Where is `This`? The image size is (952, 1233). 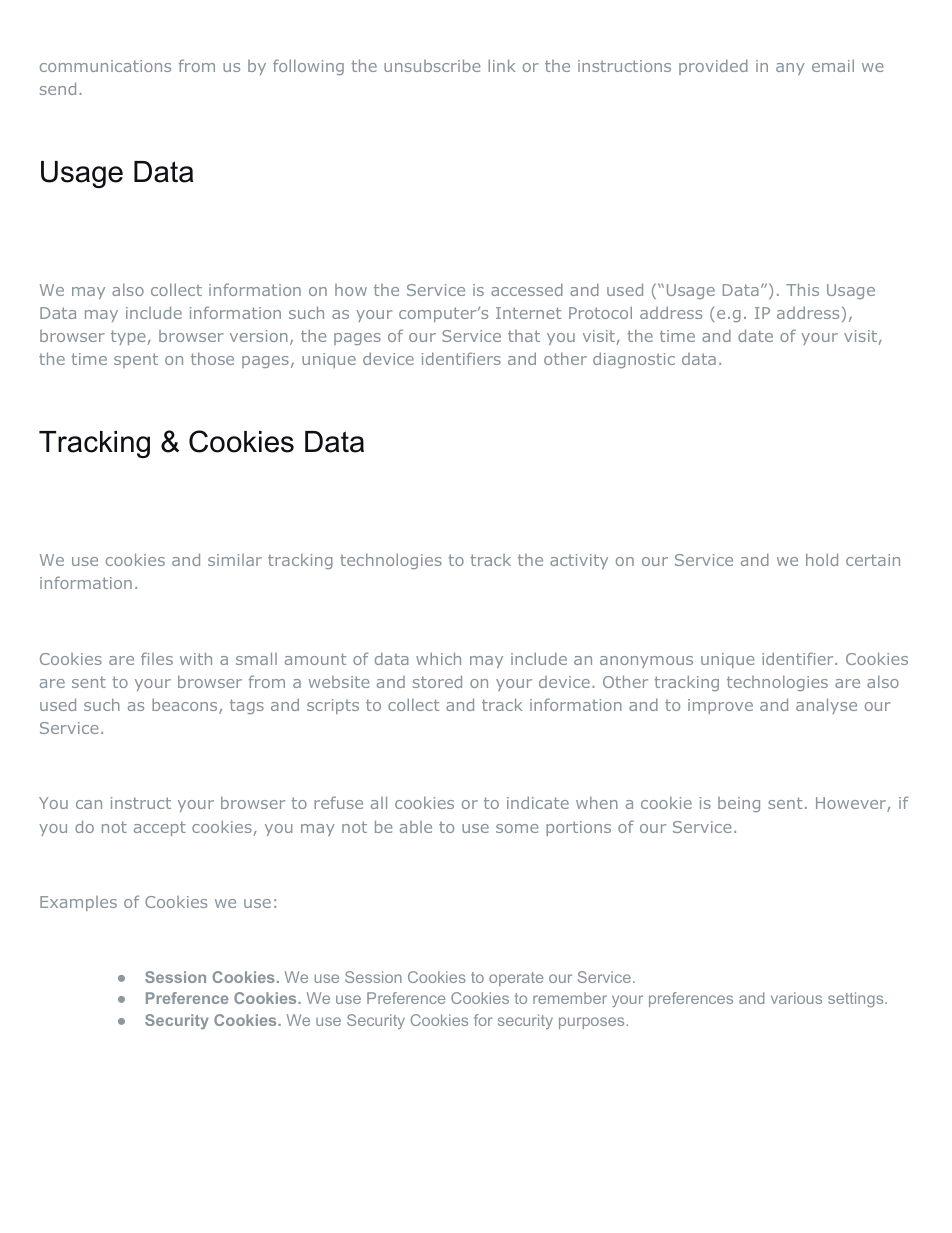 This is located at coordinates (802, 289).
